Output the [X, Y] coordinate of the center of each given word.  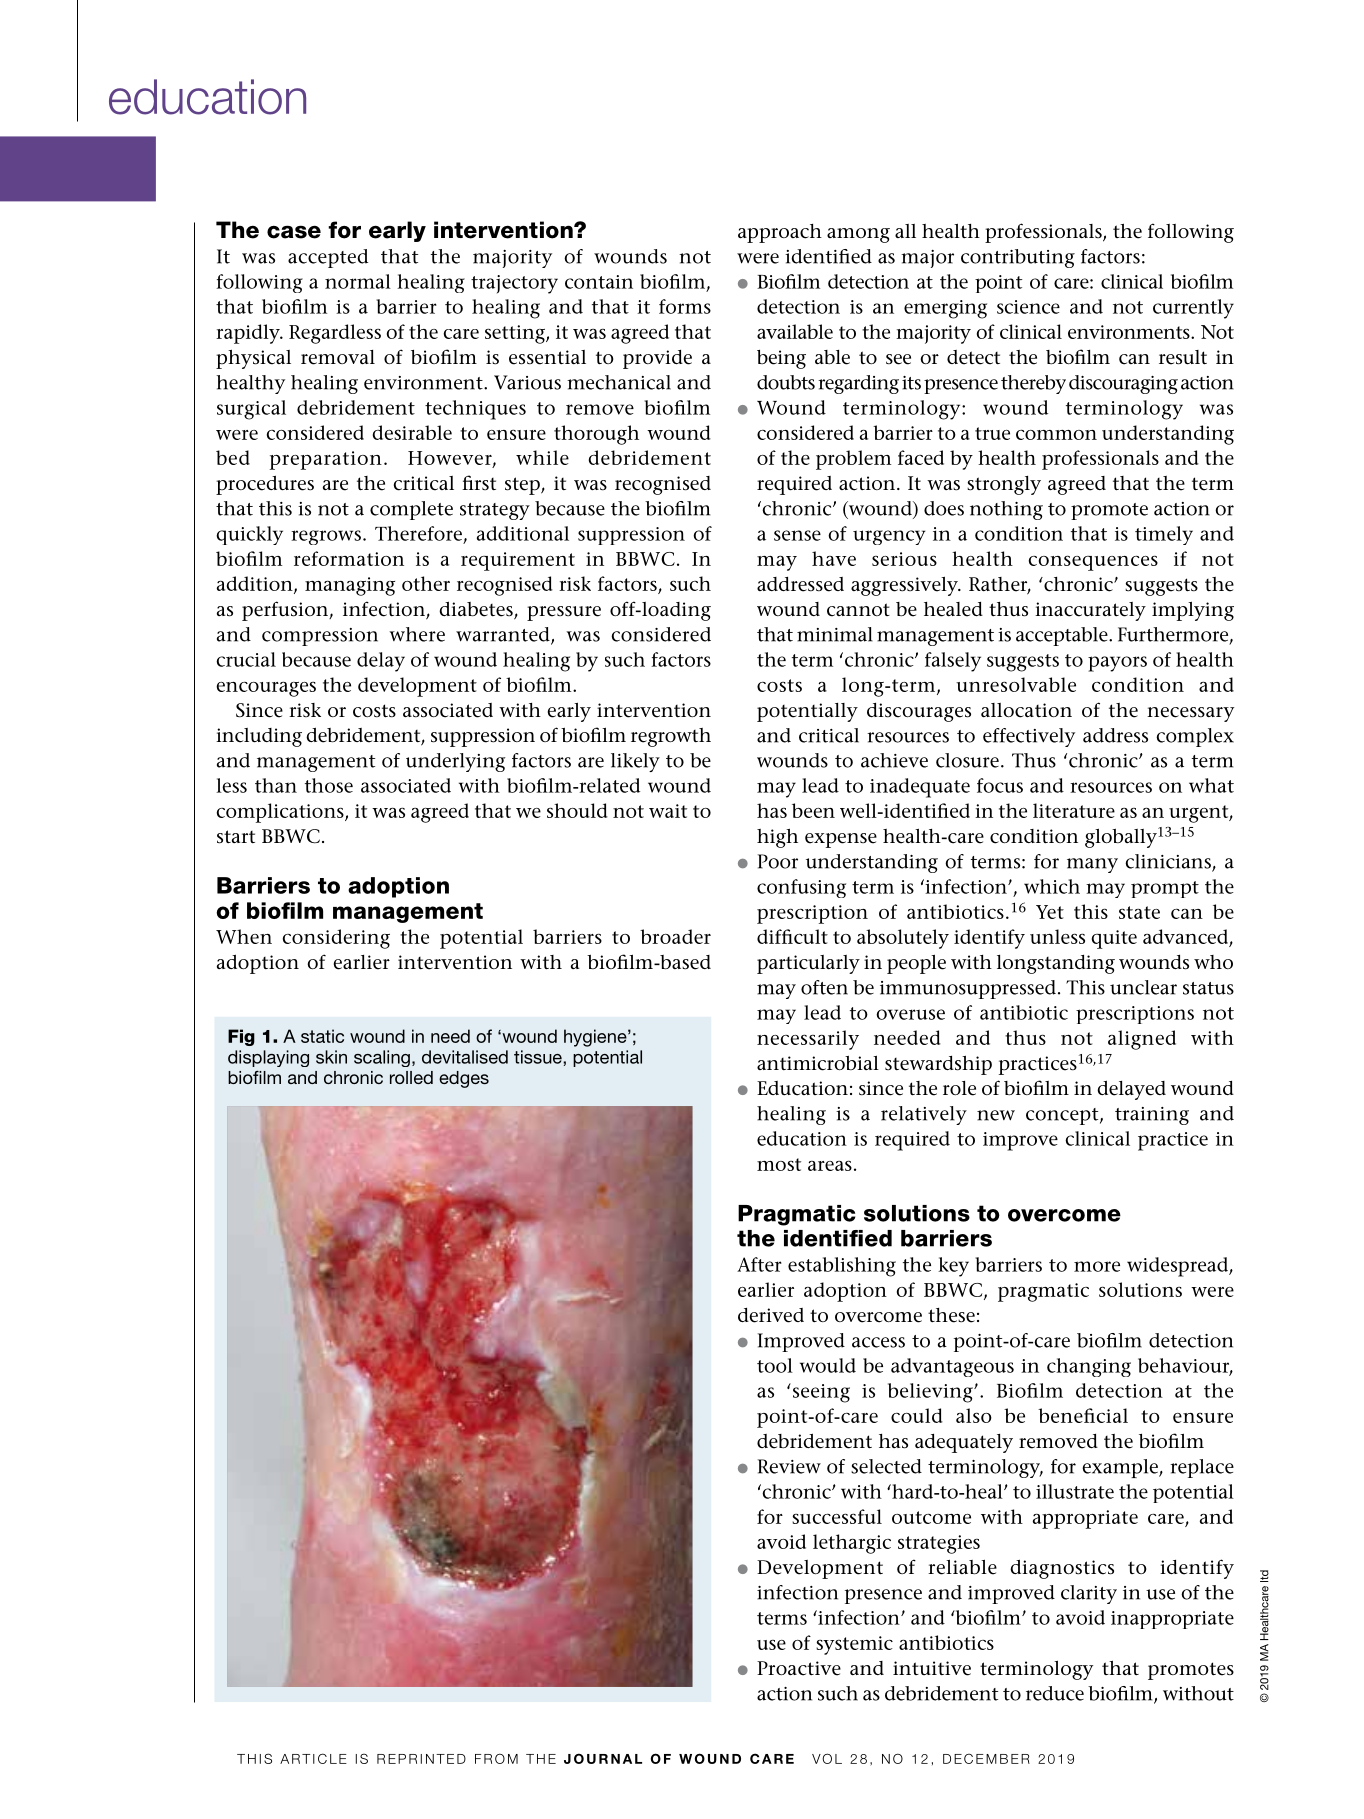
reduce [1055, 1693]
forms [685, 306]
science [1028, 307]
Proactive [799, 1668]
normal [358, 281]
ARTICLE [313, 1758]
